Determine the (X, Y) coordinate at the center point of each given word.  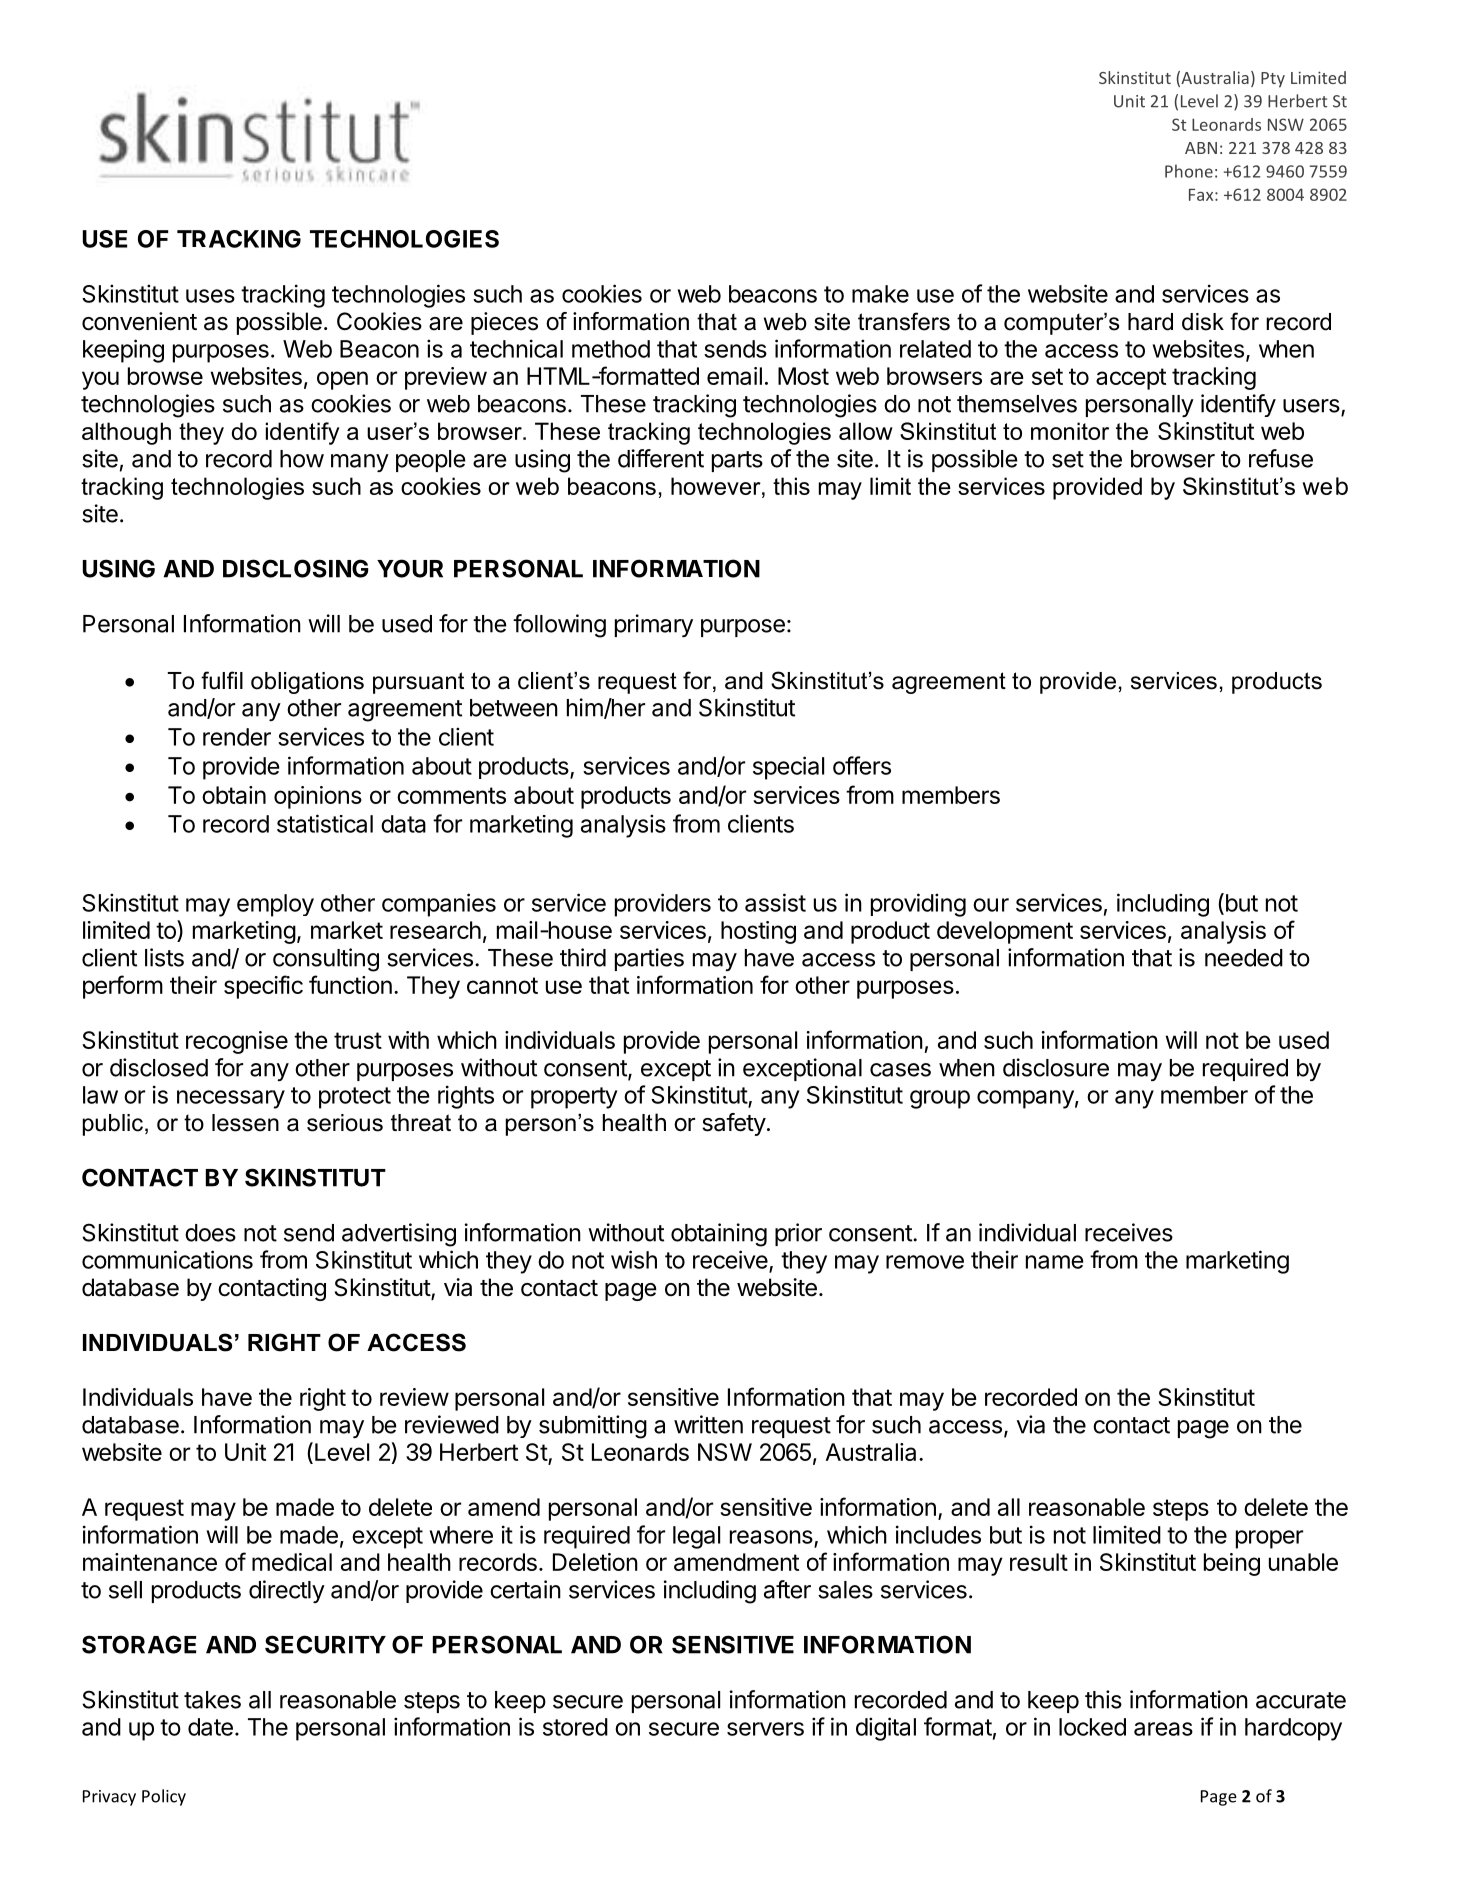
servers (765, 1729)
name (1054, 1262)
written (708, 1424)
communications (167, 1259)
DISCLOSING (296, 568)
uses (210, 296)
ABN (1201, 148)
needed (1244, 958)
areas (1163, 1729)
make (880, 294)
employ (275, 905)
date (210, 1727)
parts (737, 461)
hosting (758, 932)
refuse (1281, 458)
